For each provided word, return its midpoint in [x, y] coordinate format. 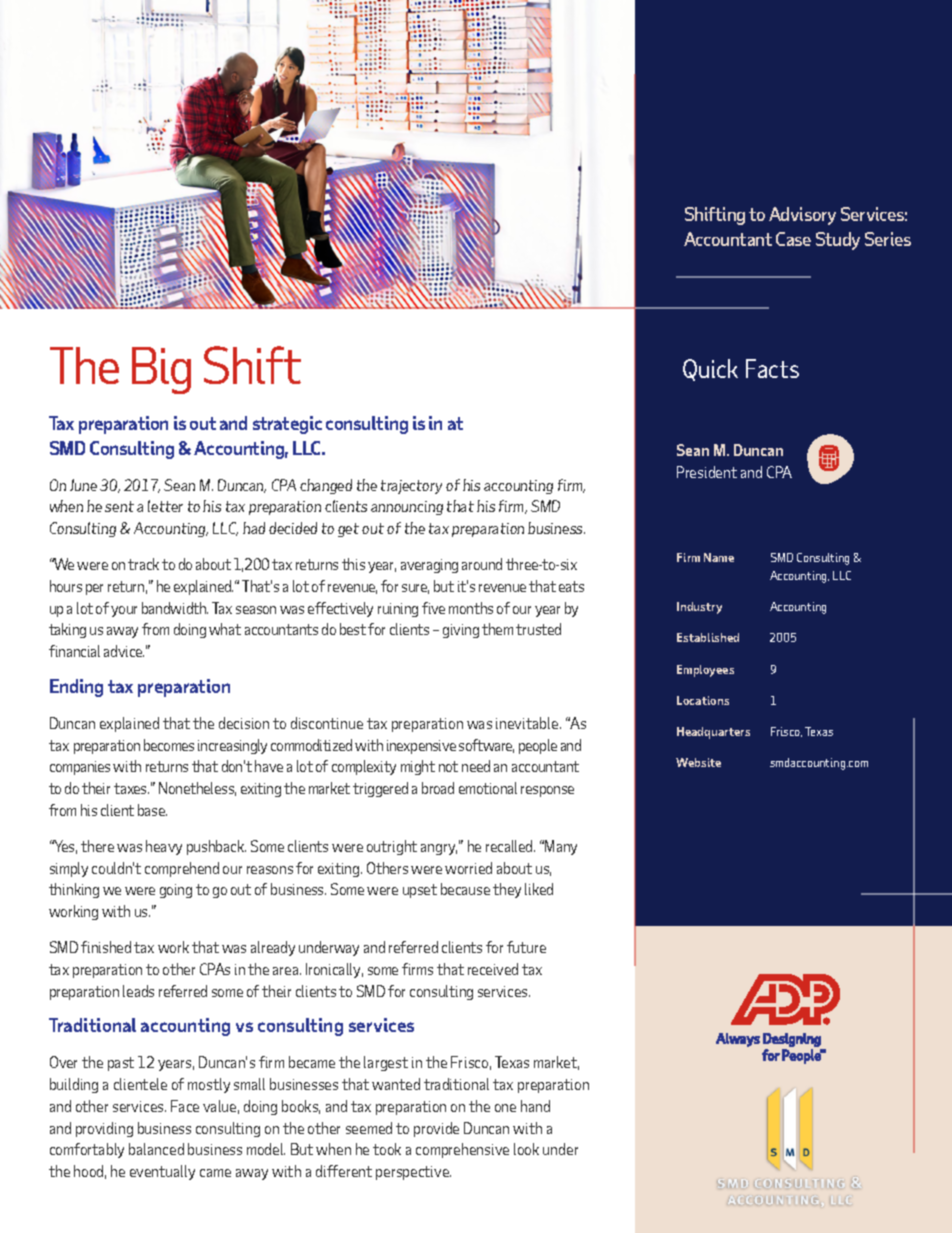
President [707, 472]
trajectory [411, 487]
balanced [156, 1149]
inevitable [528, 723]
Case [793, 239]
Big [161, 370]
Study [838, 241]
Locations [703, 700]
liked [539, 889]
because [465, 889]
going [176, 891]
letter [165, 506]
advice [124, 651]
